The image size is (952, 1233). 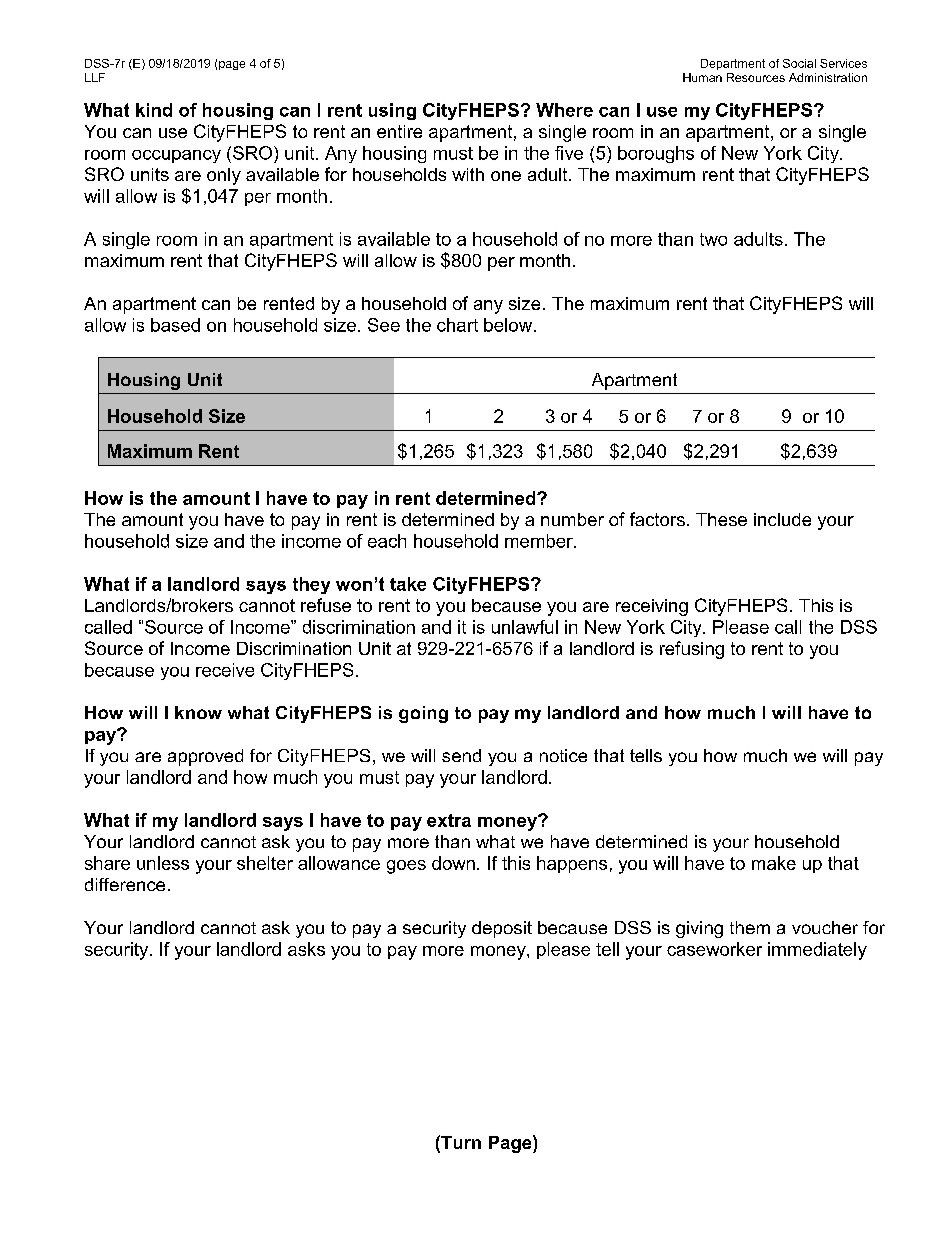 I want to click on send, so click(x=461, y=755).
